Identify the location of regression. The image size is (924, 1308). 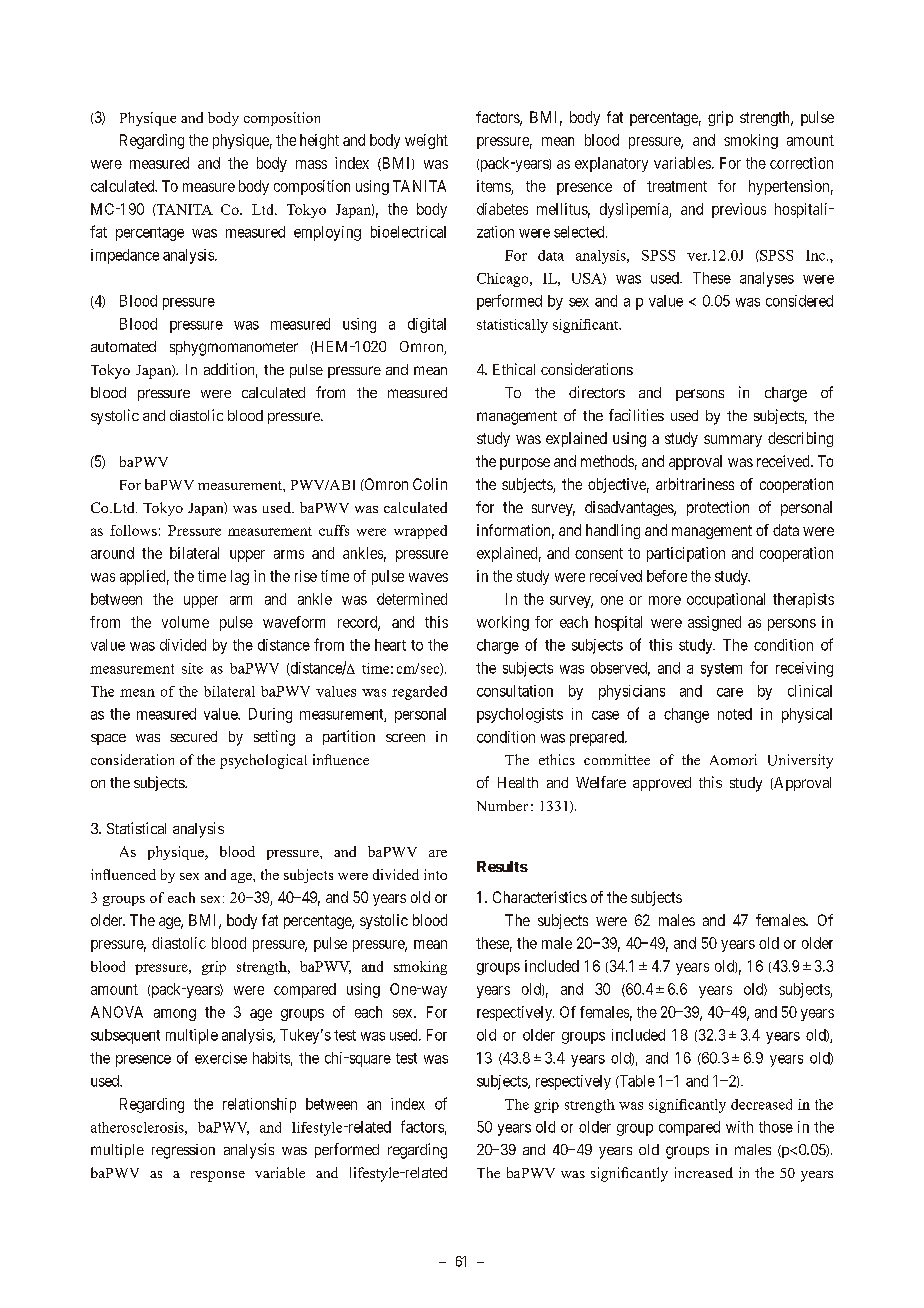
(183, 1151).
